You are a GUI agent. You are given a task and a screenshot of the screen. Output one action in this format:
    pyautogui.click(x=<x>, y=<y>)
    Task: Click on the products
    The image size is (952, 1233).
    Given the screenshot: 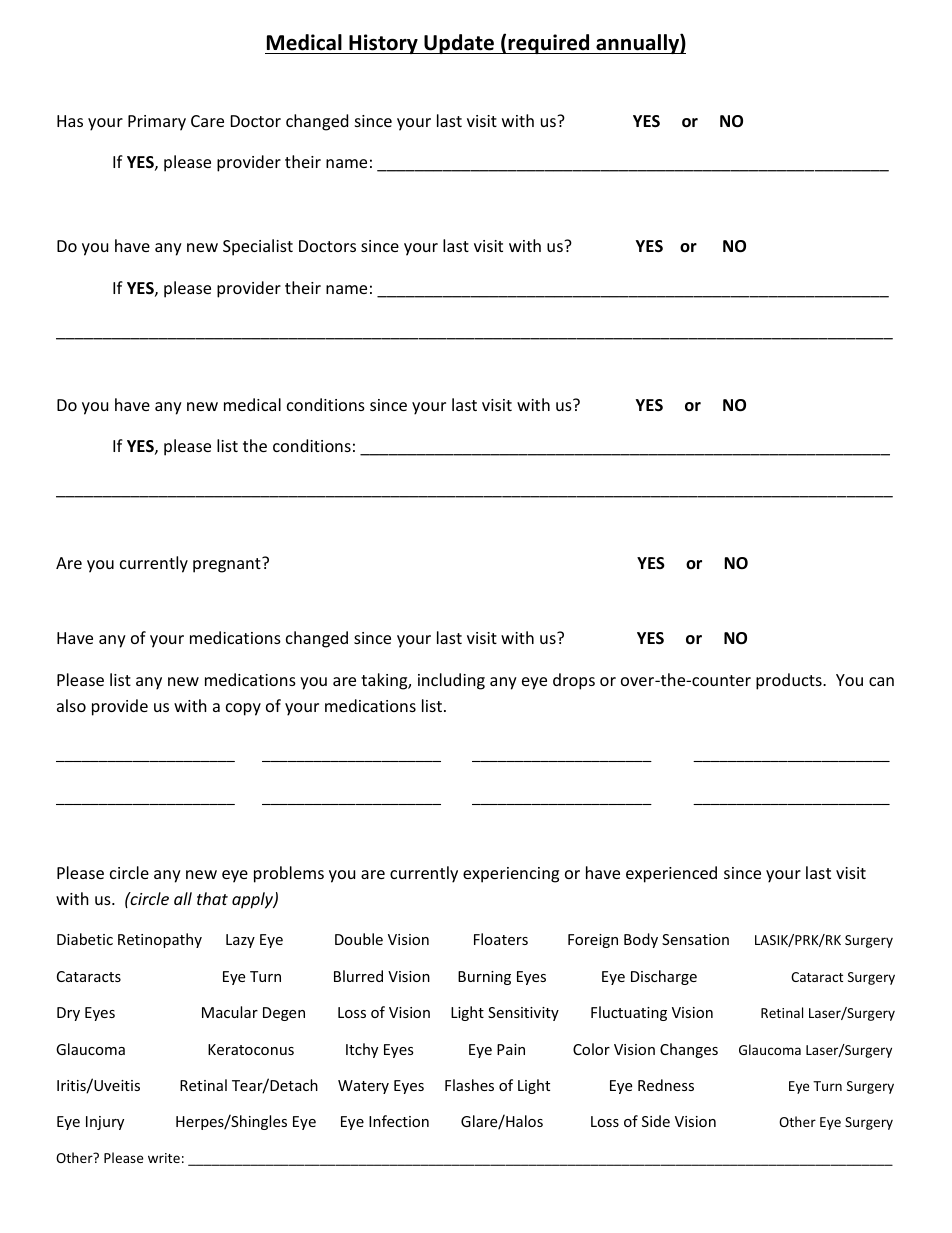 What is the action you would take?
    pyautogui.click(x=790, y=681)
